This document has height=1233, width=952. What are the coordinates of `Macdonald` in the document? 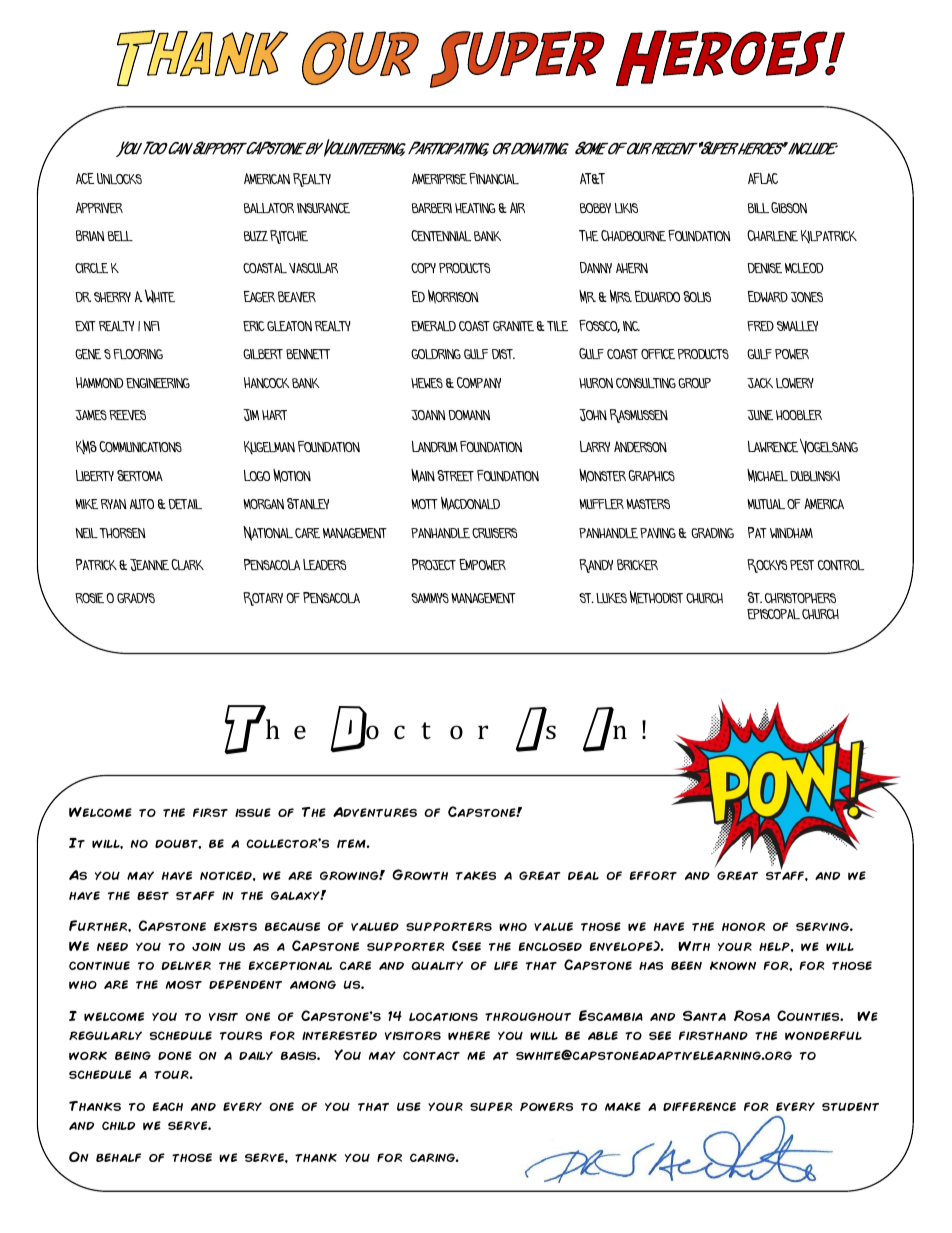 It's located at (470, 503).
